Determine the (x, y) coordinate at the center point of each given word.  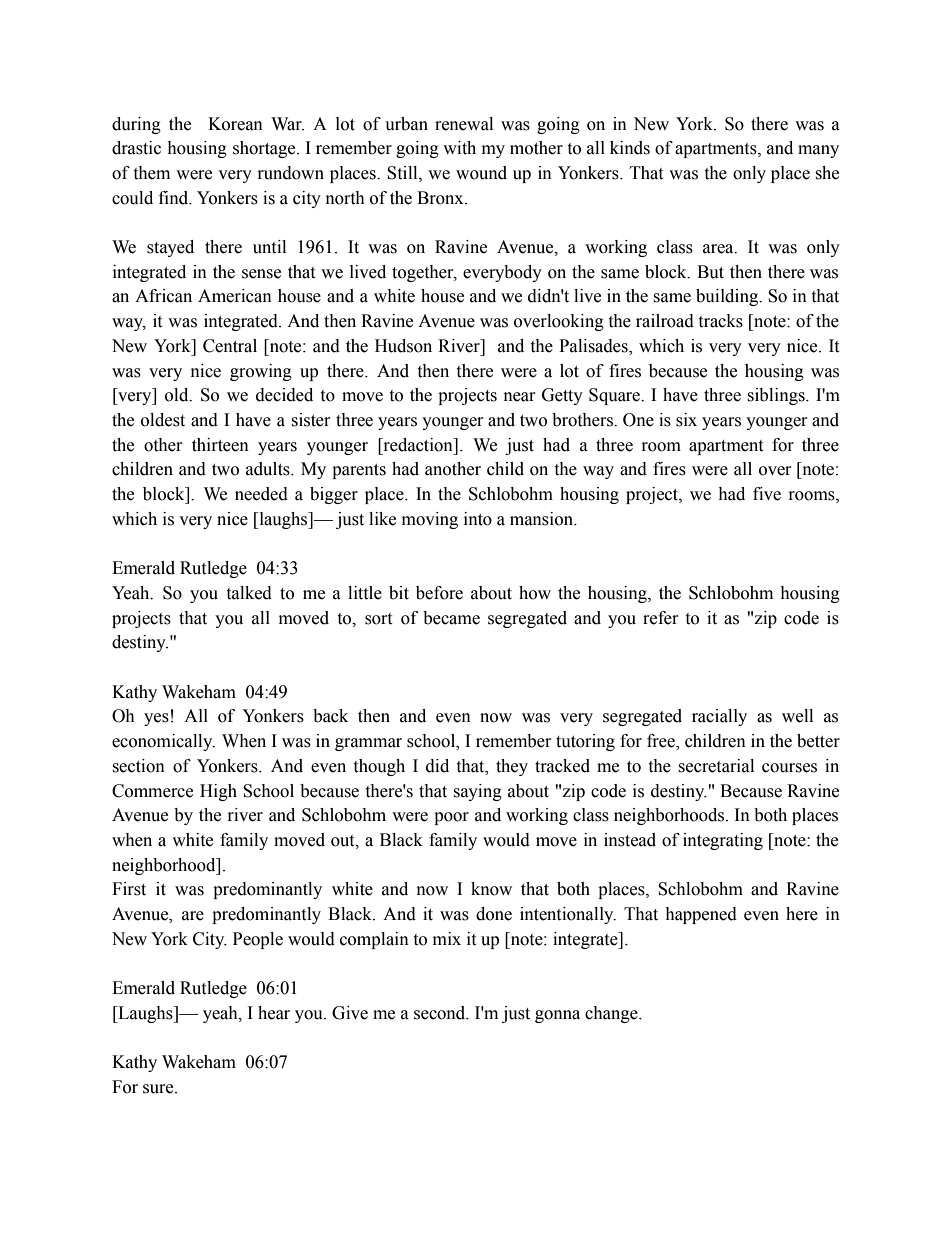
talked (249, 593)
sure (159, 1089)
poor (451, 818)
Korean (235, 124)
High (218, 792)
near (520, 397)
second (441, 1013)
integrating (723, 841)
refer (661, 618)
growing (261, 372)
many (818, 151)
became (451, 618)
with (459, 148)
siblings (777, 396)
